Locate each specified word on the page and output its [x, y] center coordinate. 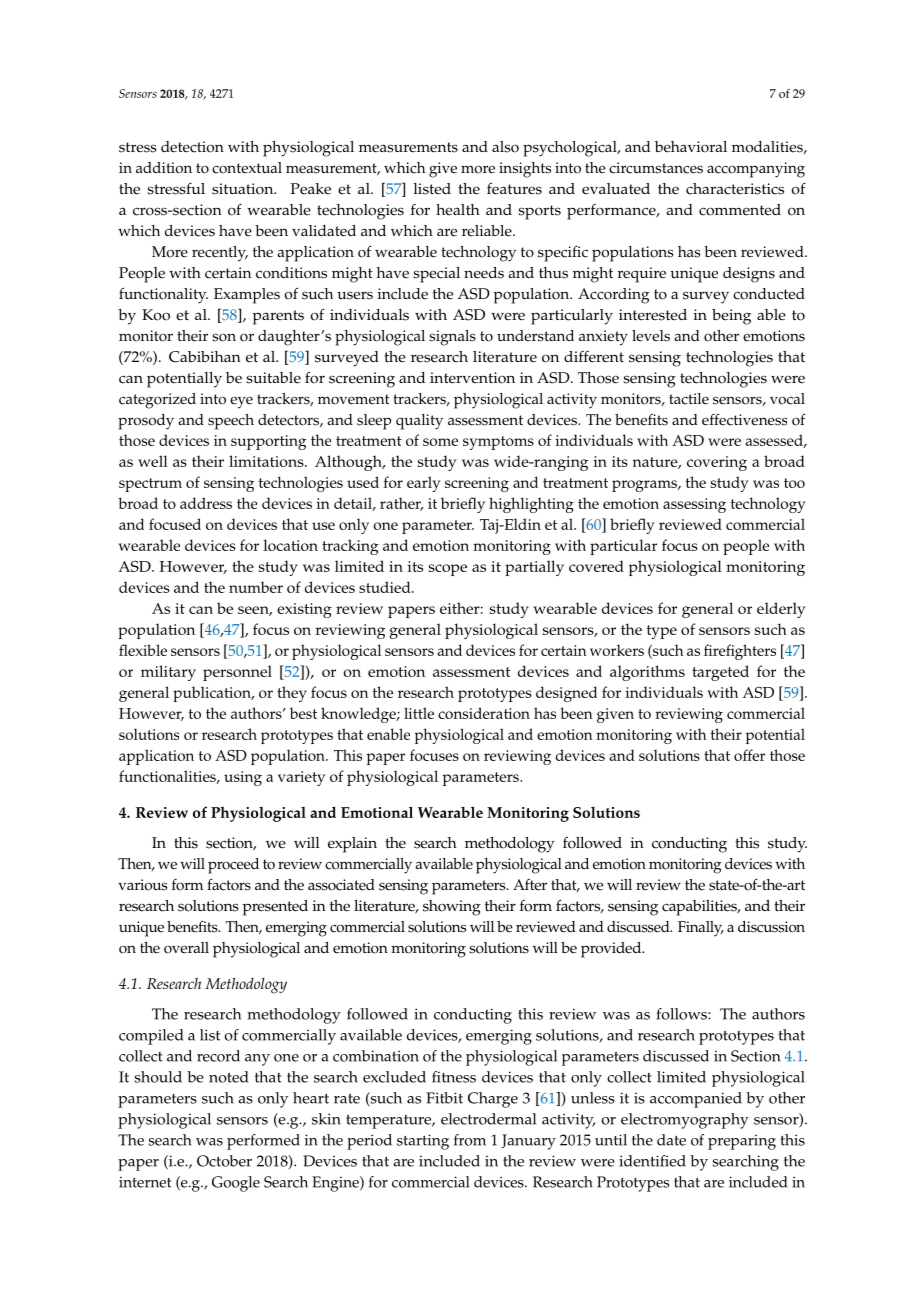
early [424, 484]
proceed [233, 866]
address [206, 503]
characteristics [735, 189]
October [224, 1161]
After [530, 885]
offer [749, 755]
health [458, 210]
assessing [694, 505]
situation [244, 189]
